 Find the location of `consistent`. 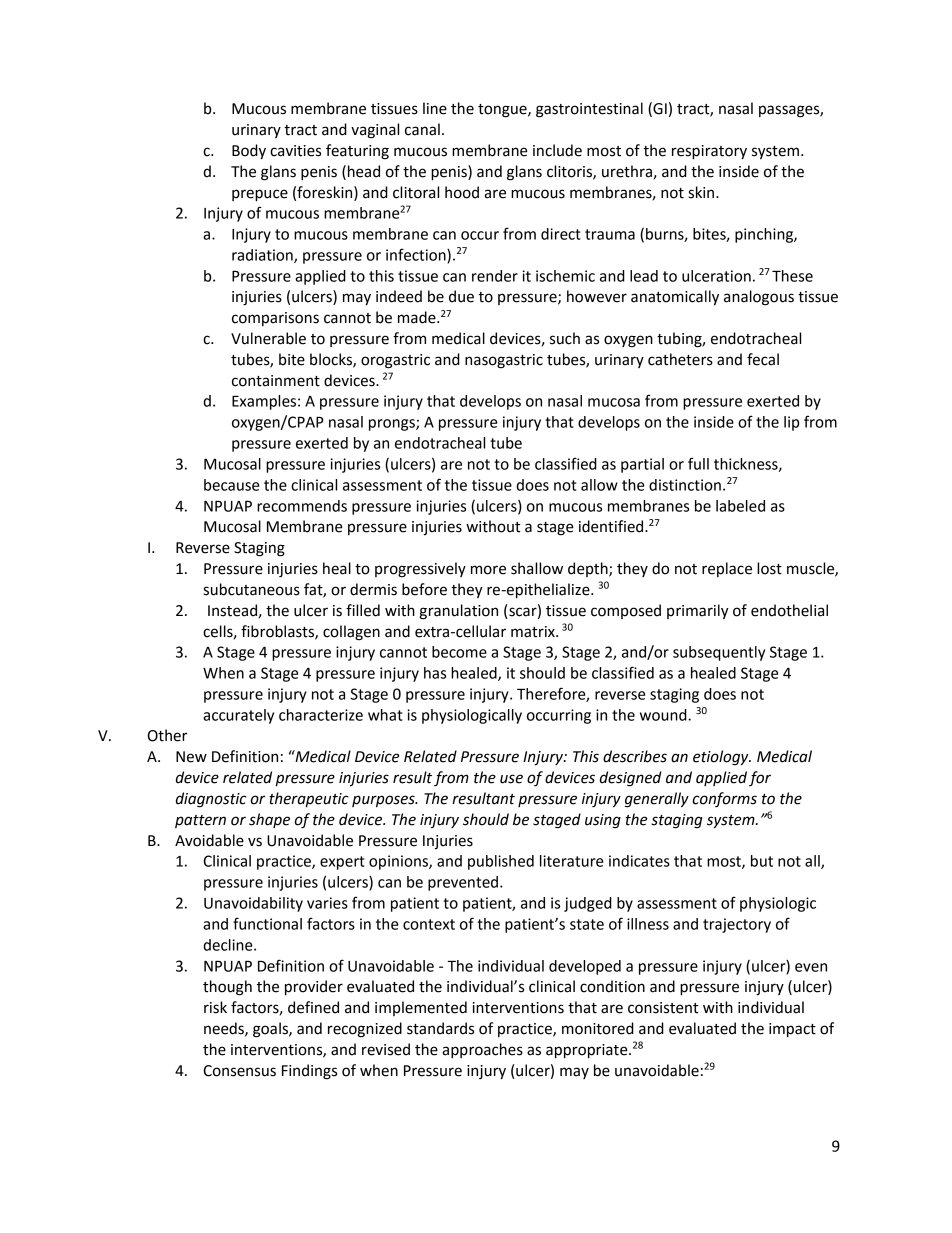

consistent is located at coordinates (663, 1008).
